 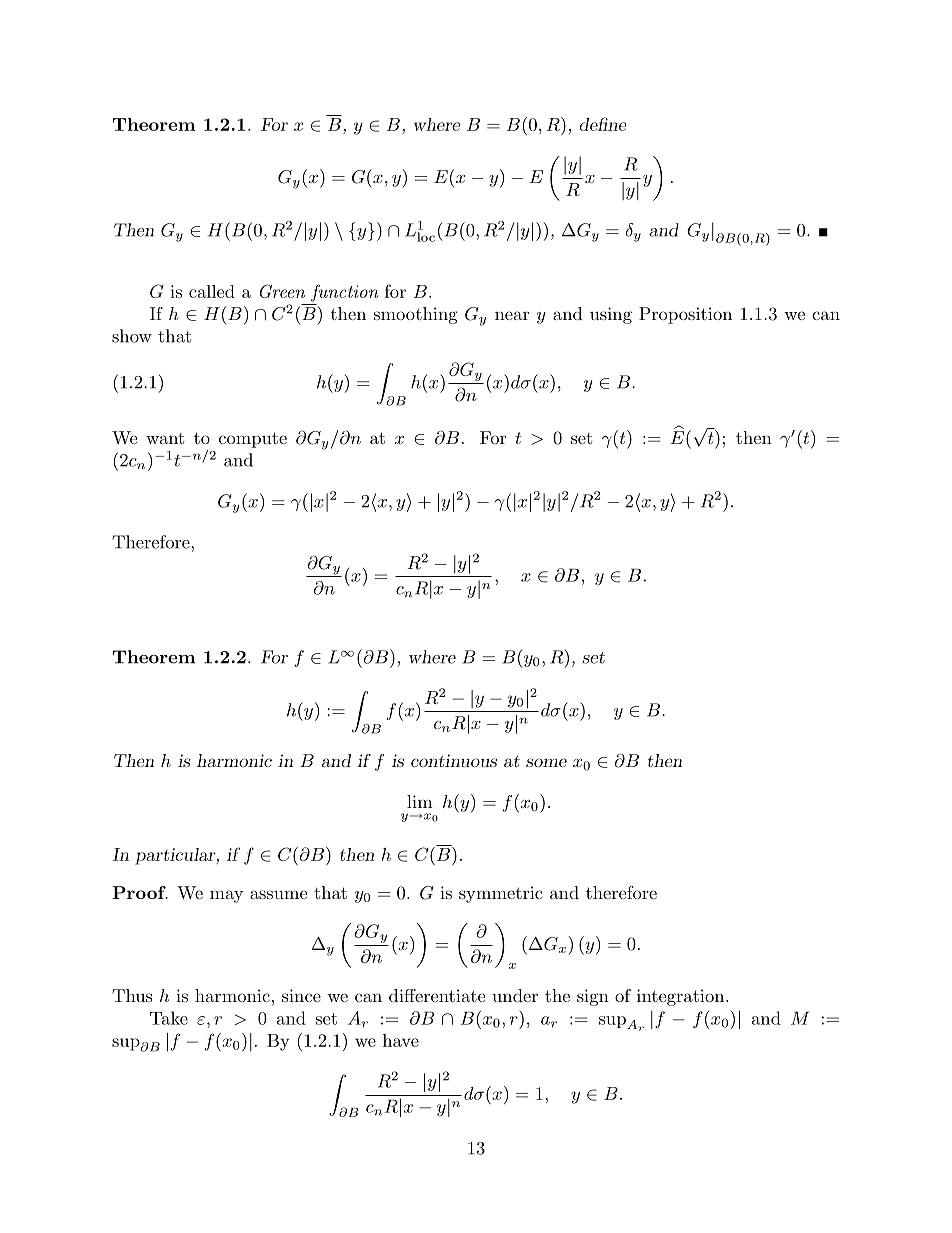 I want to click on called, so click(x=212, y=291).
